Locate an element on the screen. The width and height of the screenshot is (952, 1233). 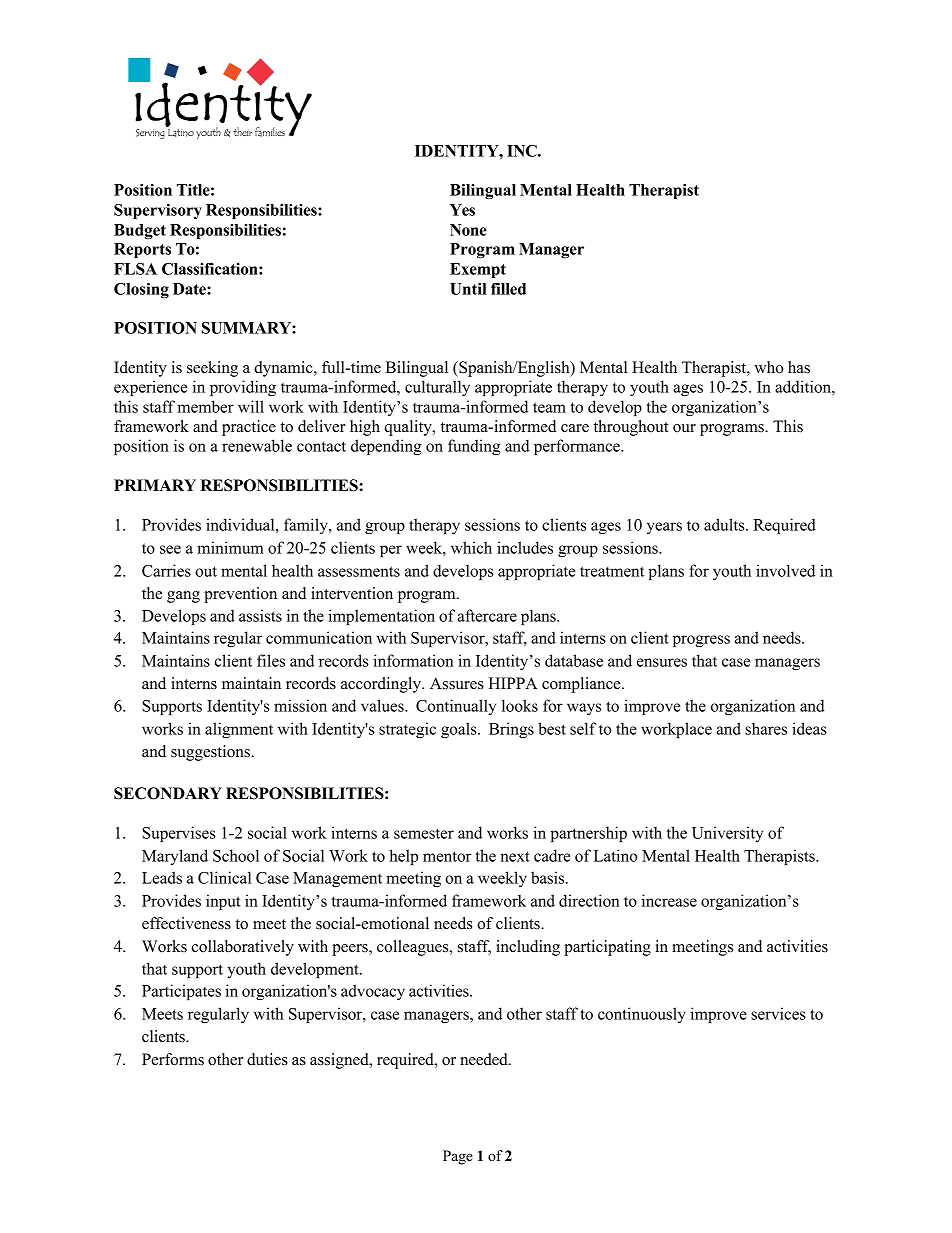
shares is located at coordinates (766, 728).
